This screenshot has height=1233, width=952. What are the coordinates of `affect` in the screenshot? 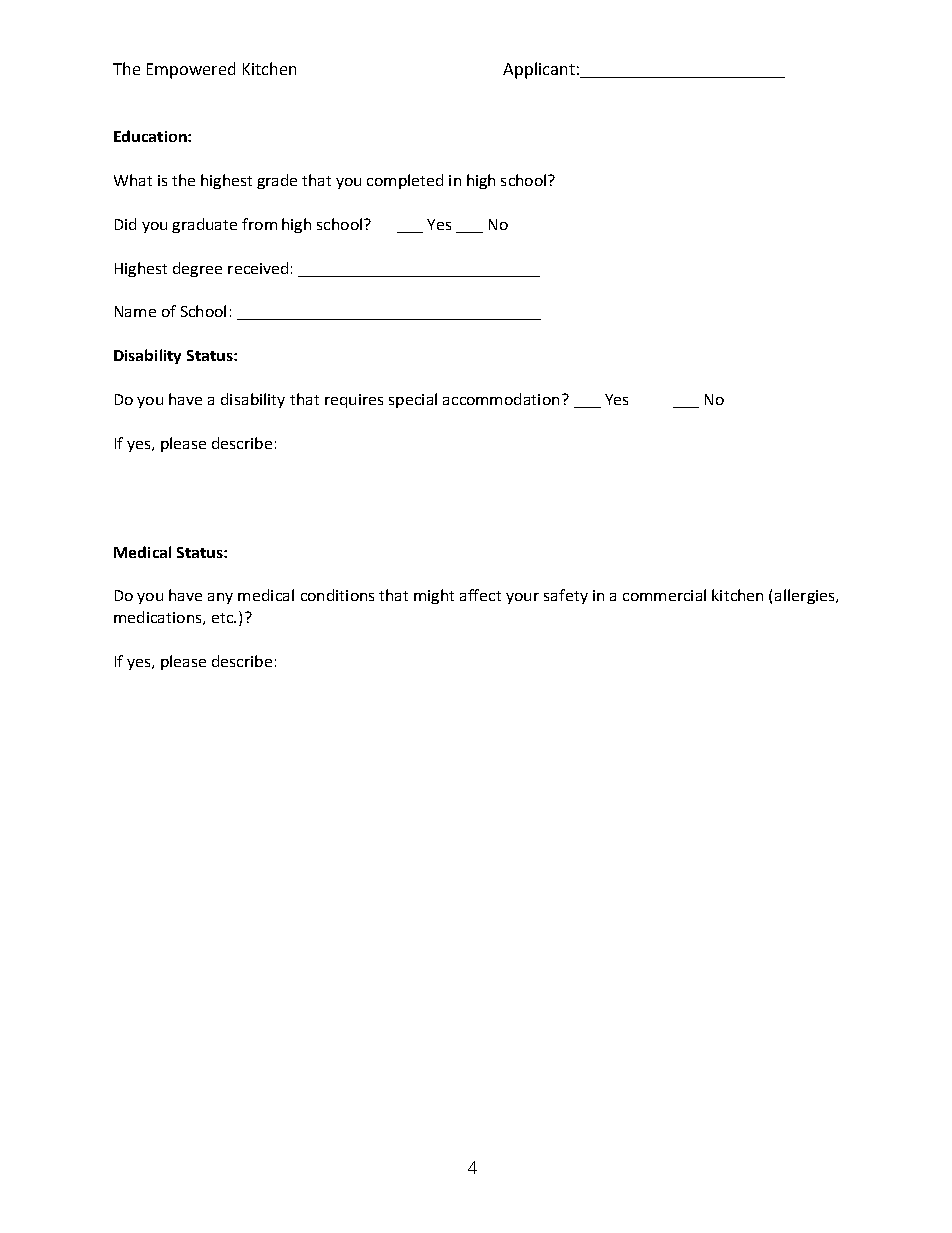 It's located at (480, 595).
